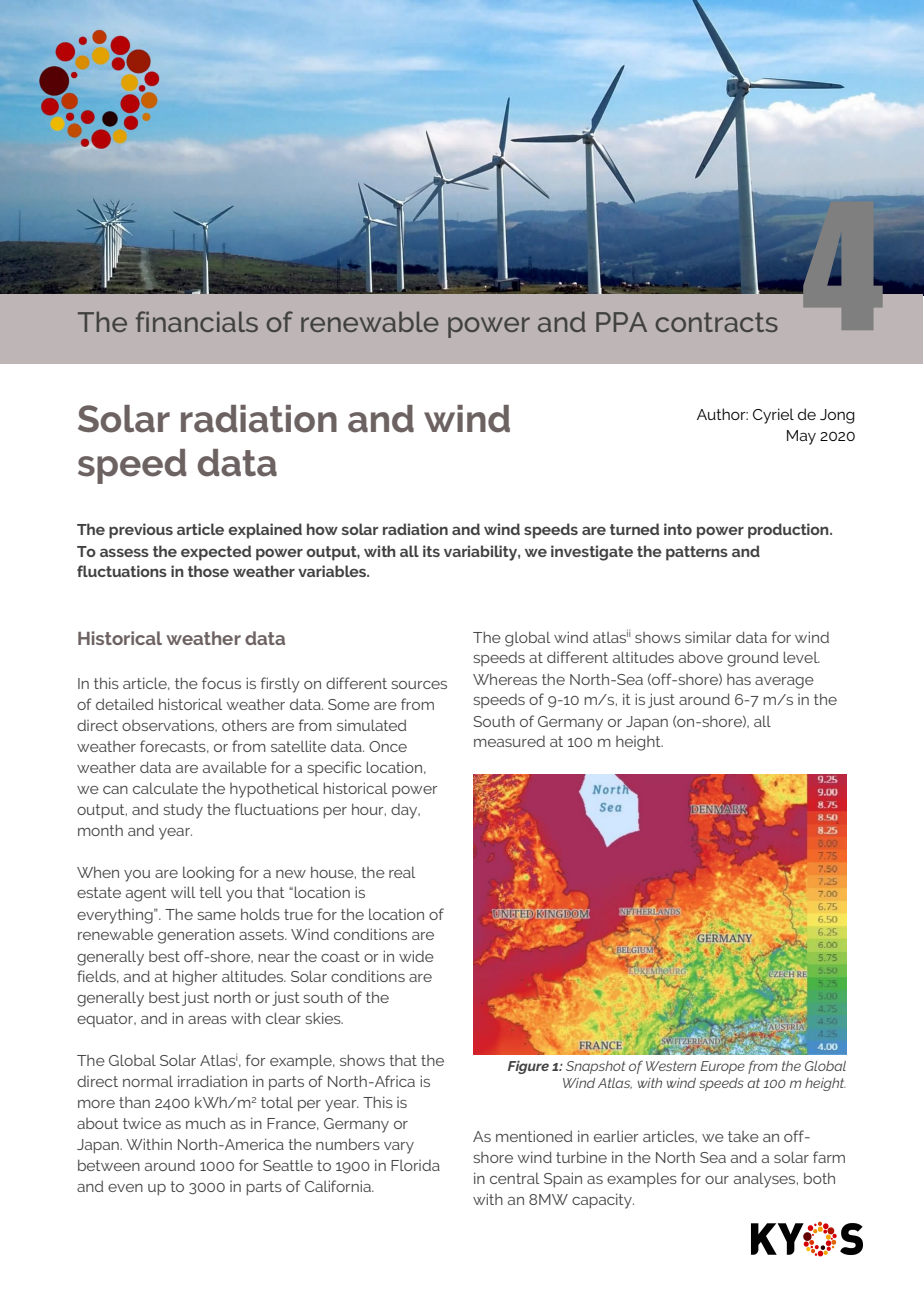 This screenshot has width=924, height=1308. Describe the element at coordinates (125, 1188) in the screenshot. I see `even` at that location.
